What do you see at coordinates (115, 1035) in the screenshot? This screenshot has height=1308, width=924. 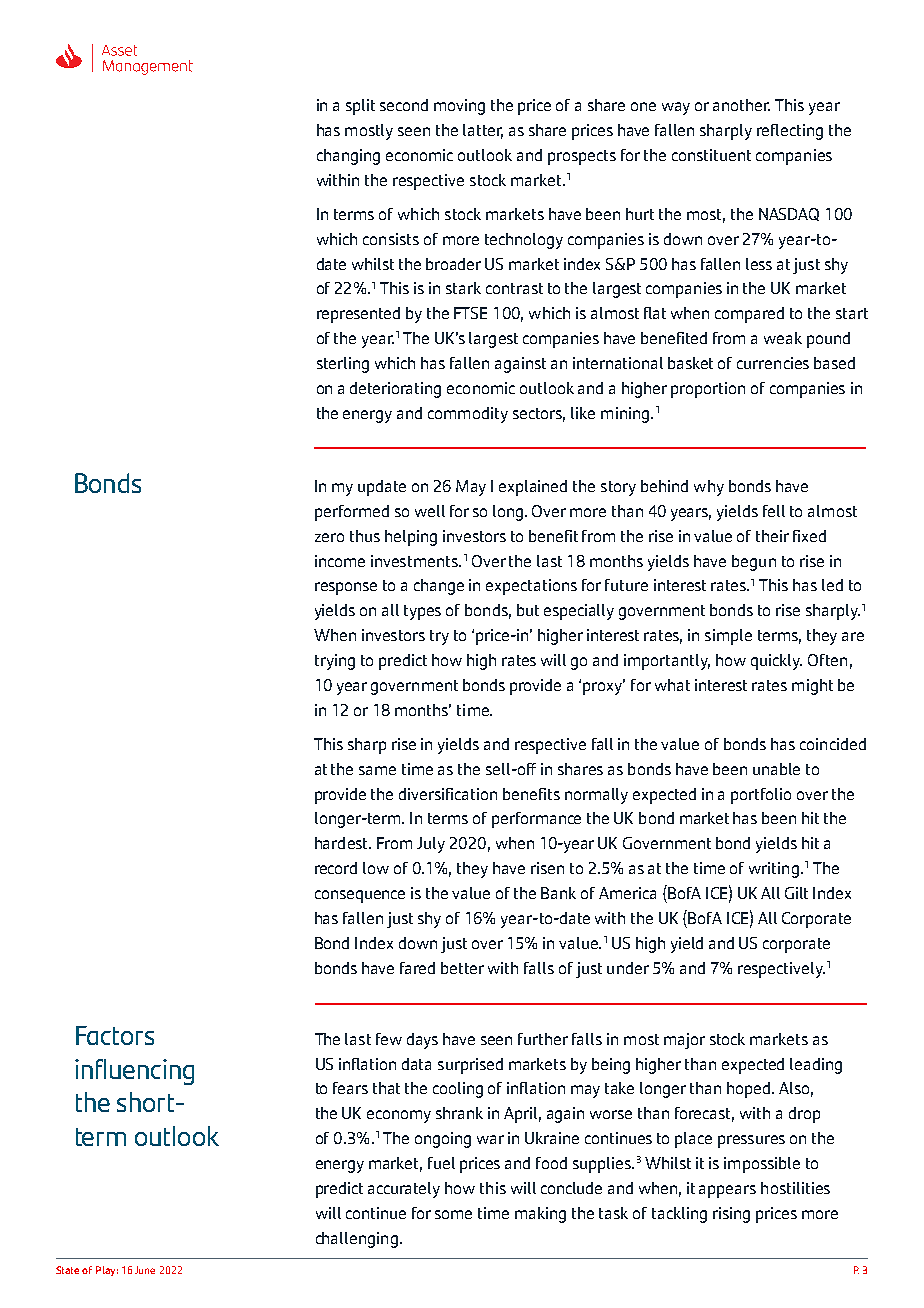 I see `Factors` at bounding box center [115, 1035].
